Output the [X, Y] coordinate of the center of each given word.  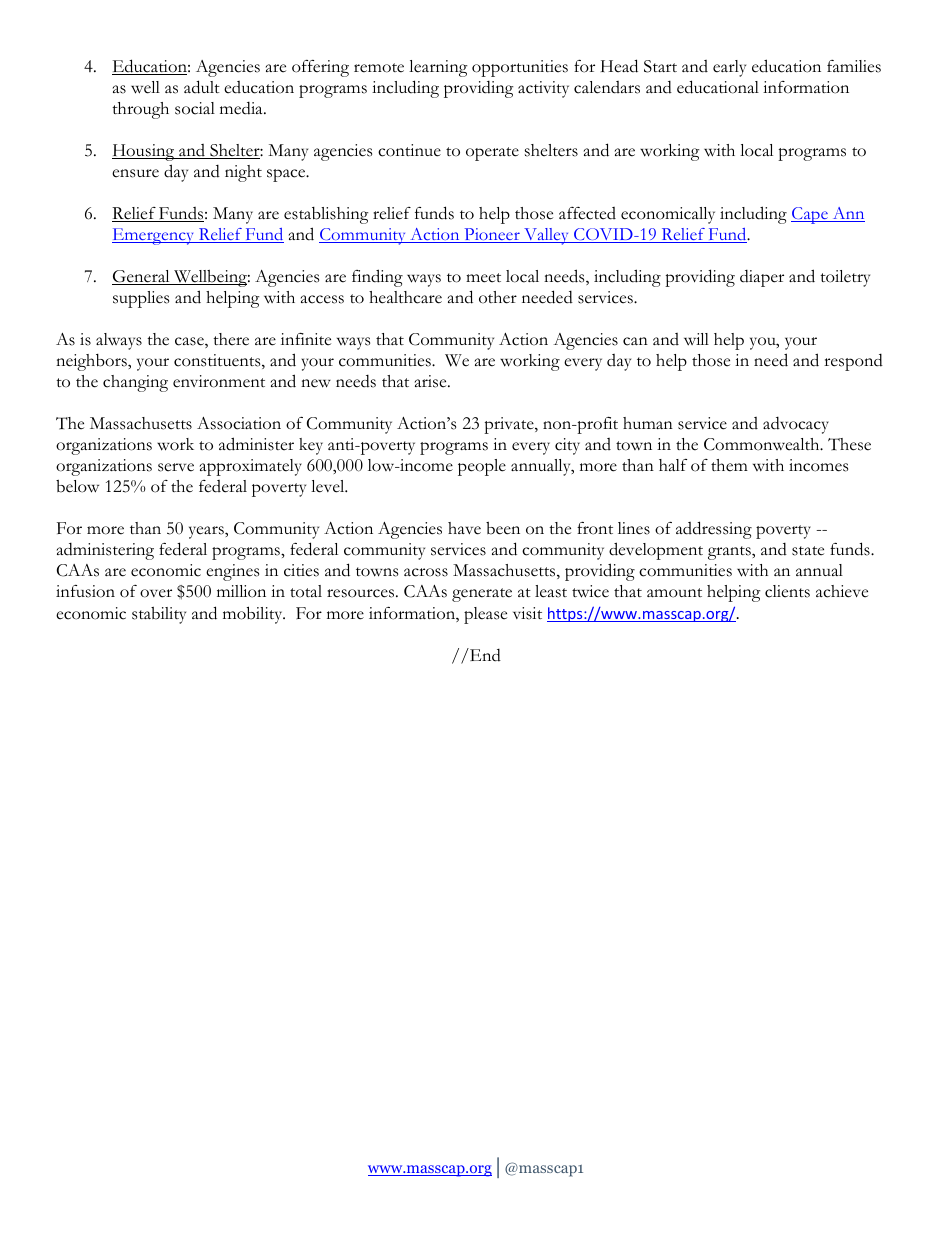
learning [438, 68]
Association [239, 423]
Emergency [154, 236]
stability [159, 615]
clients [787, 591]
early [729, 68]
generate [482, 595]
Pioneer [492, 235]
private [510, 425]
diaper [762, 278]
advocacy [796, 425]
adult [202, 87]
